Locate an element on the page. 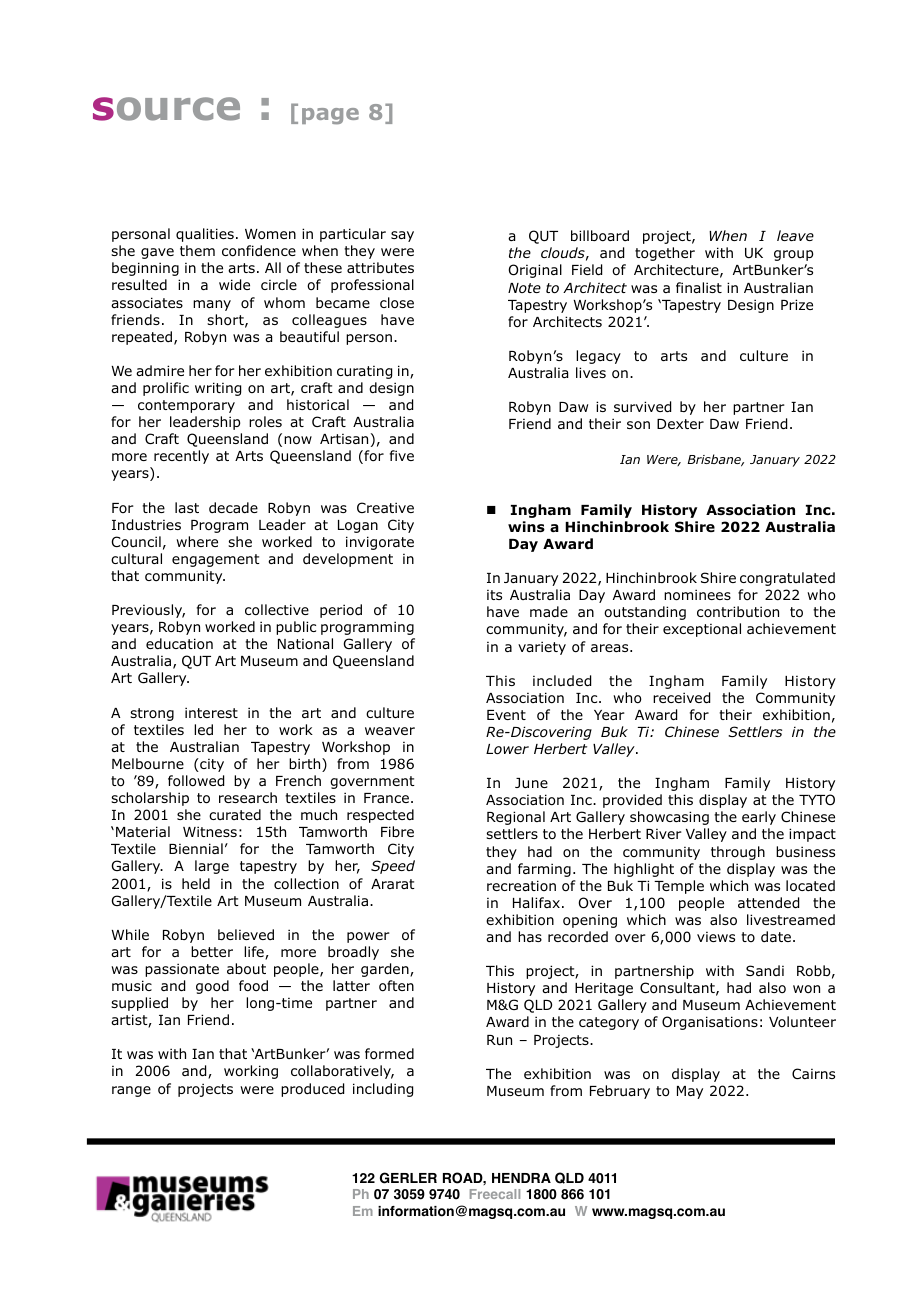  Lower is located at coordinates (507, 749).
